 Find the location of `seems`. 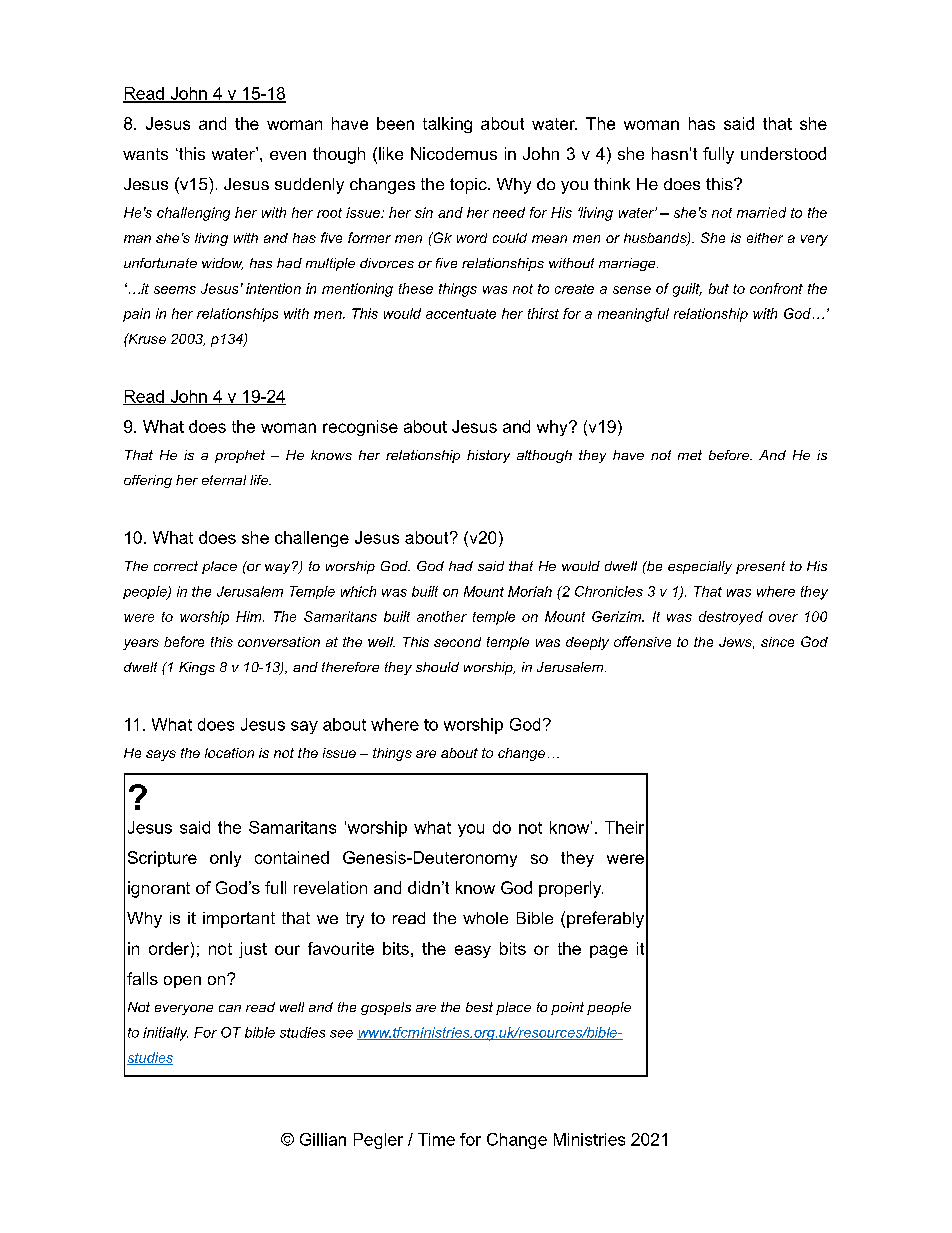

seems is located at coordinates (175, 290).
